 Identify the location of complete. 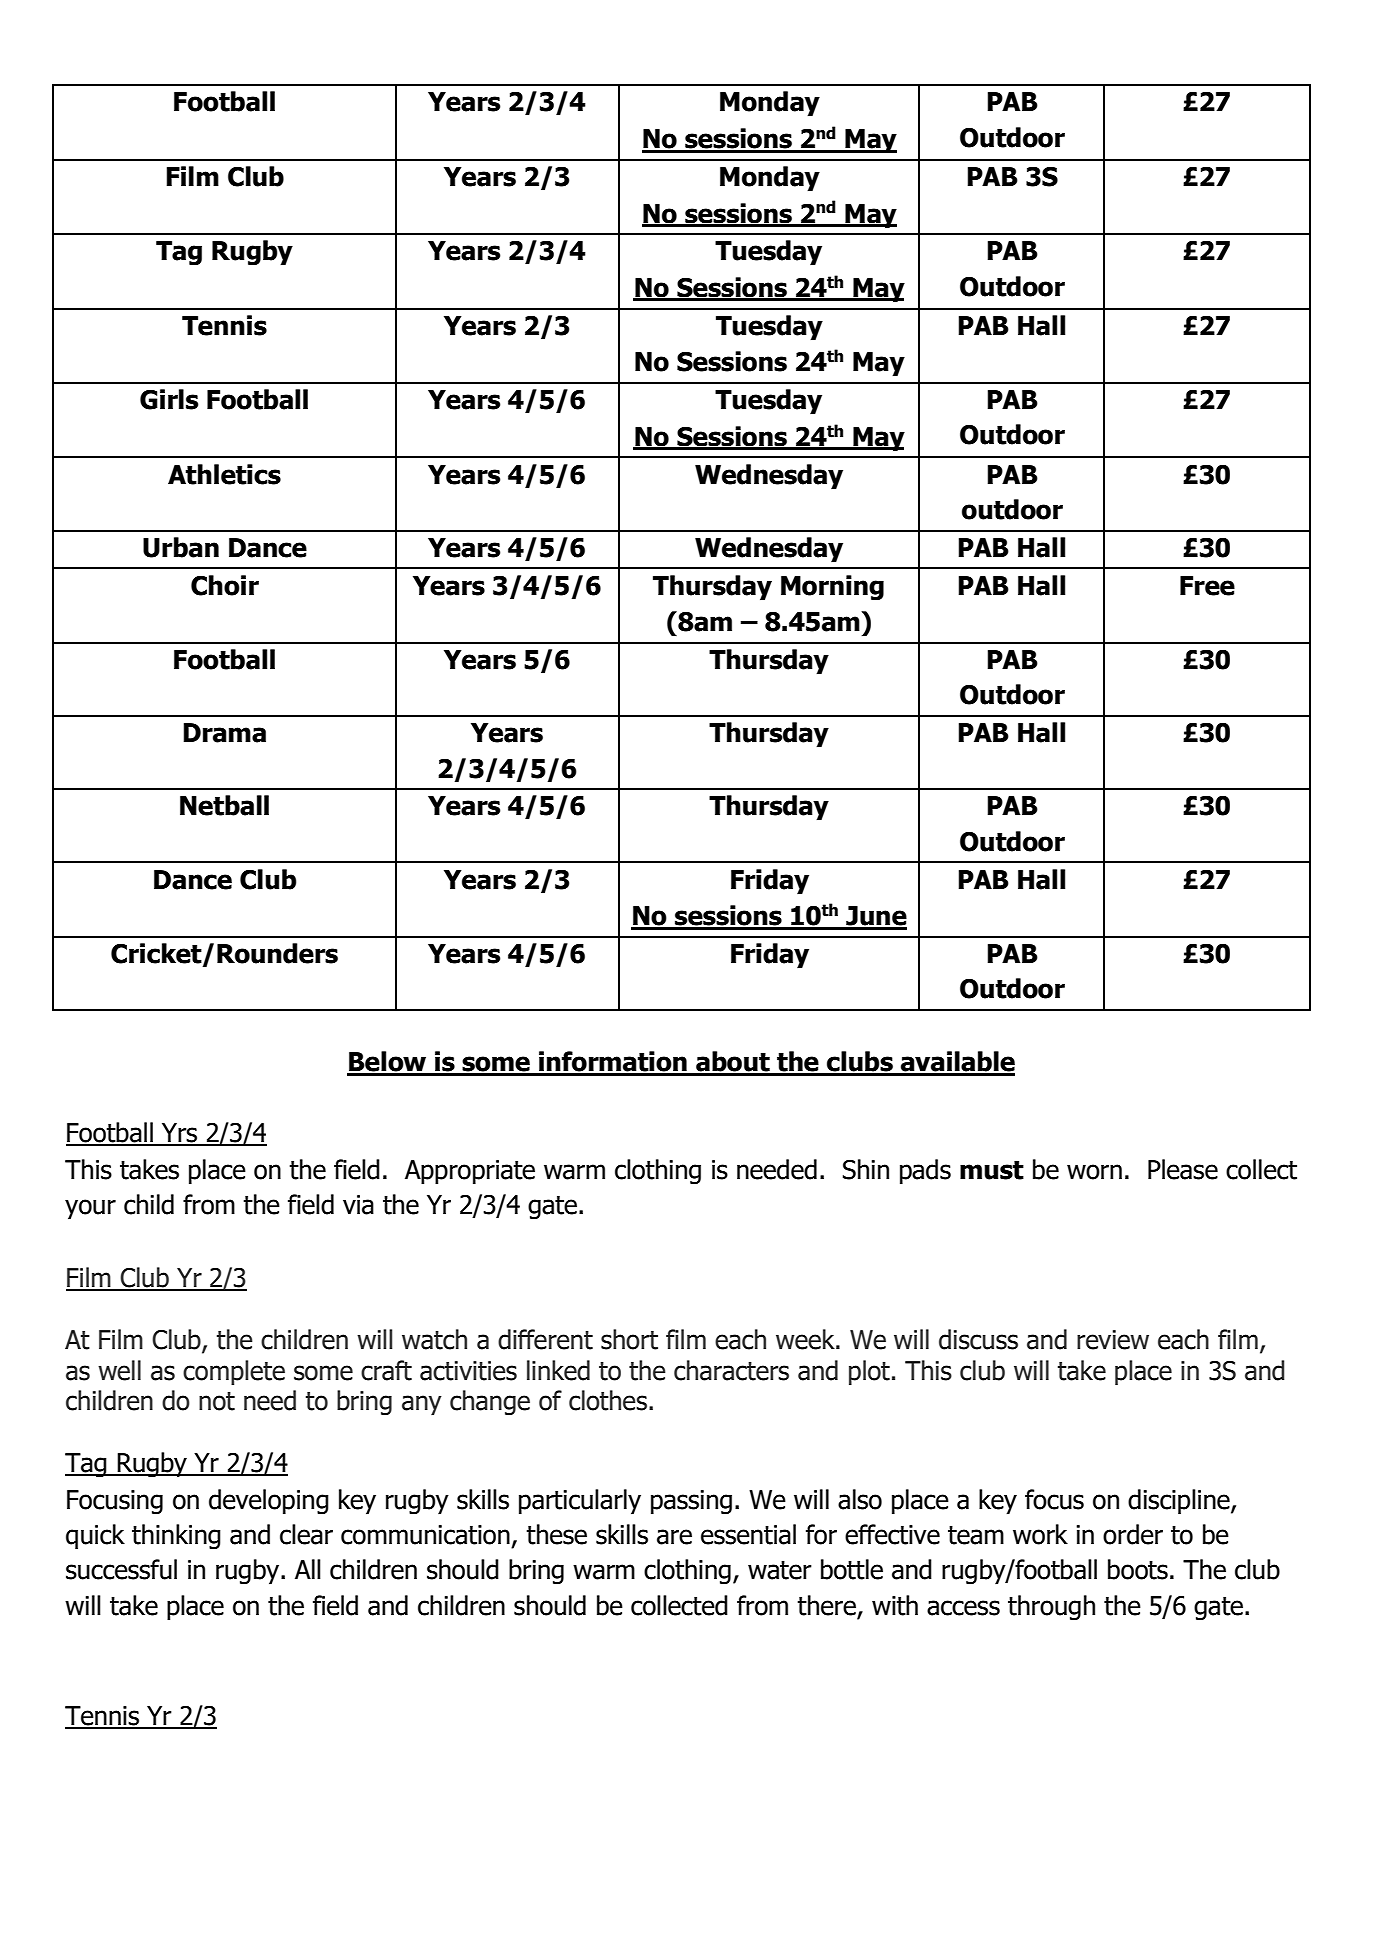
(234, 1372).
